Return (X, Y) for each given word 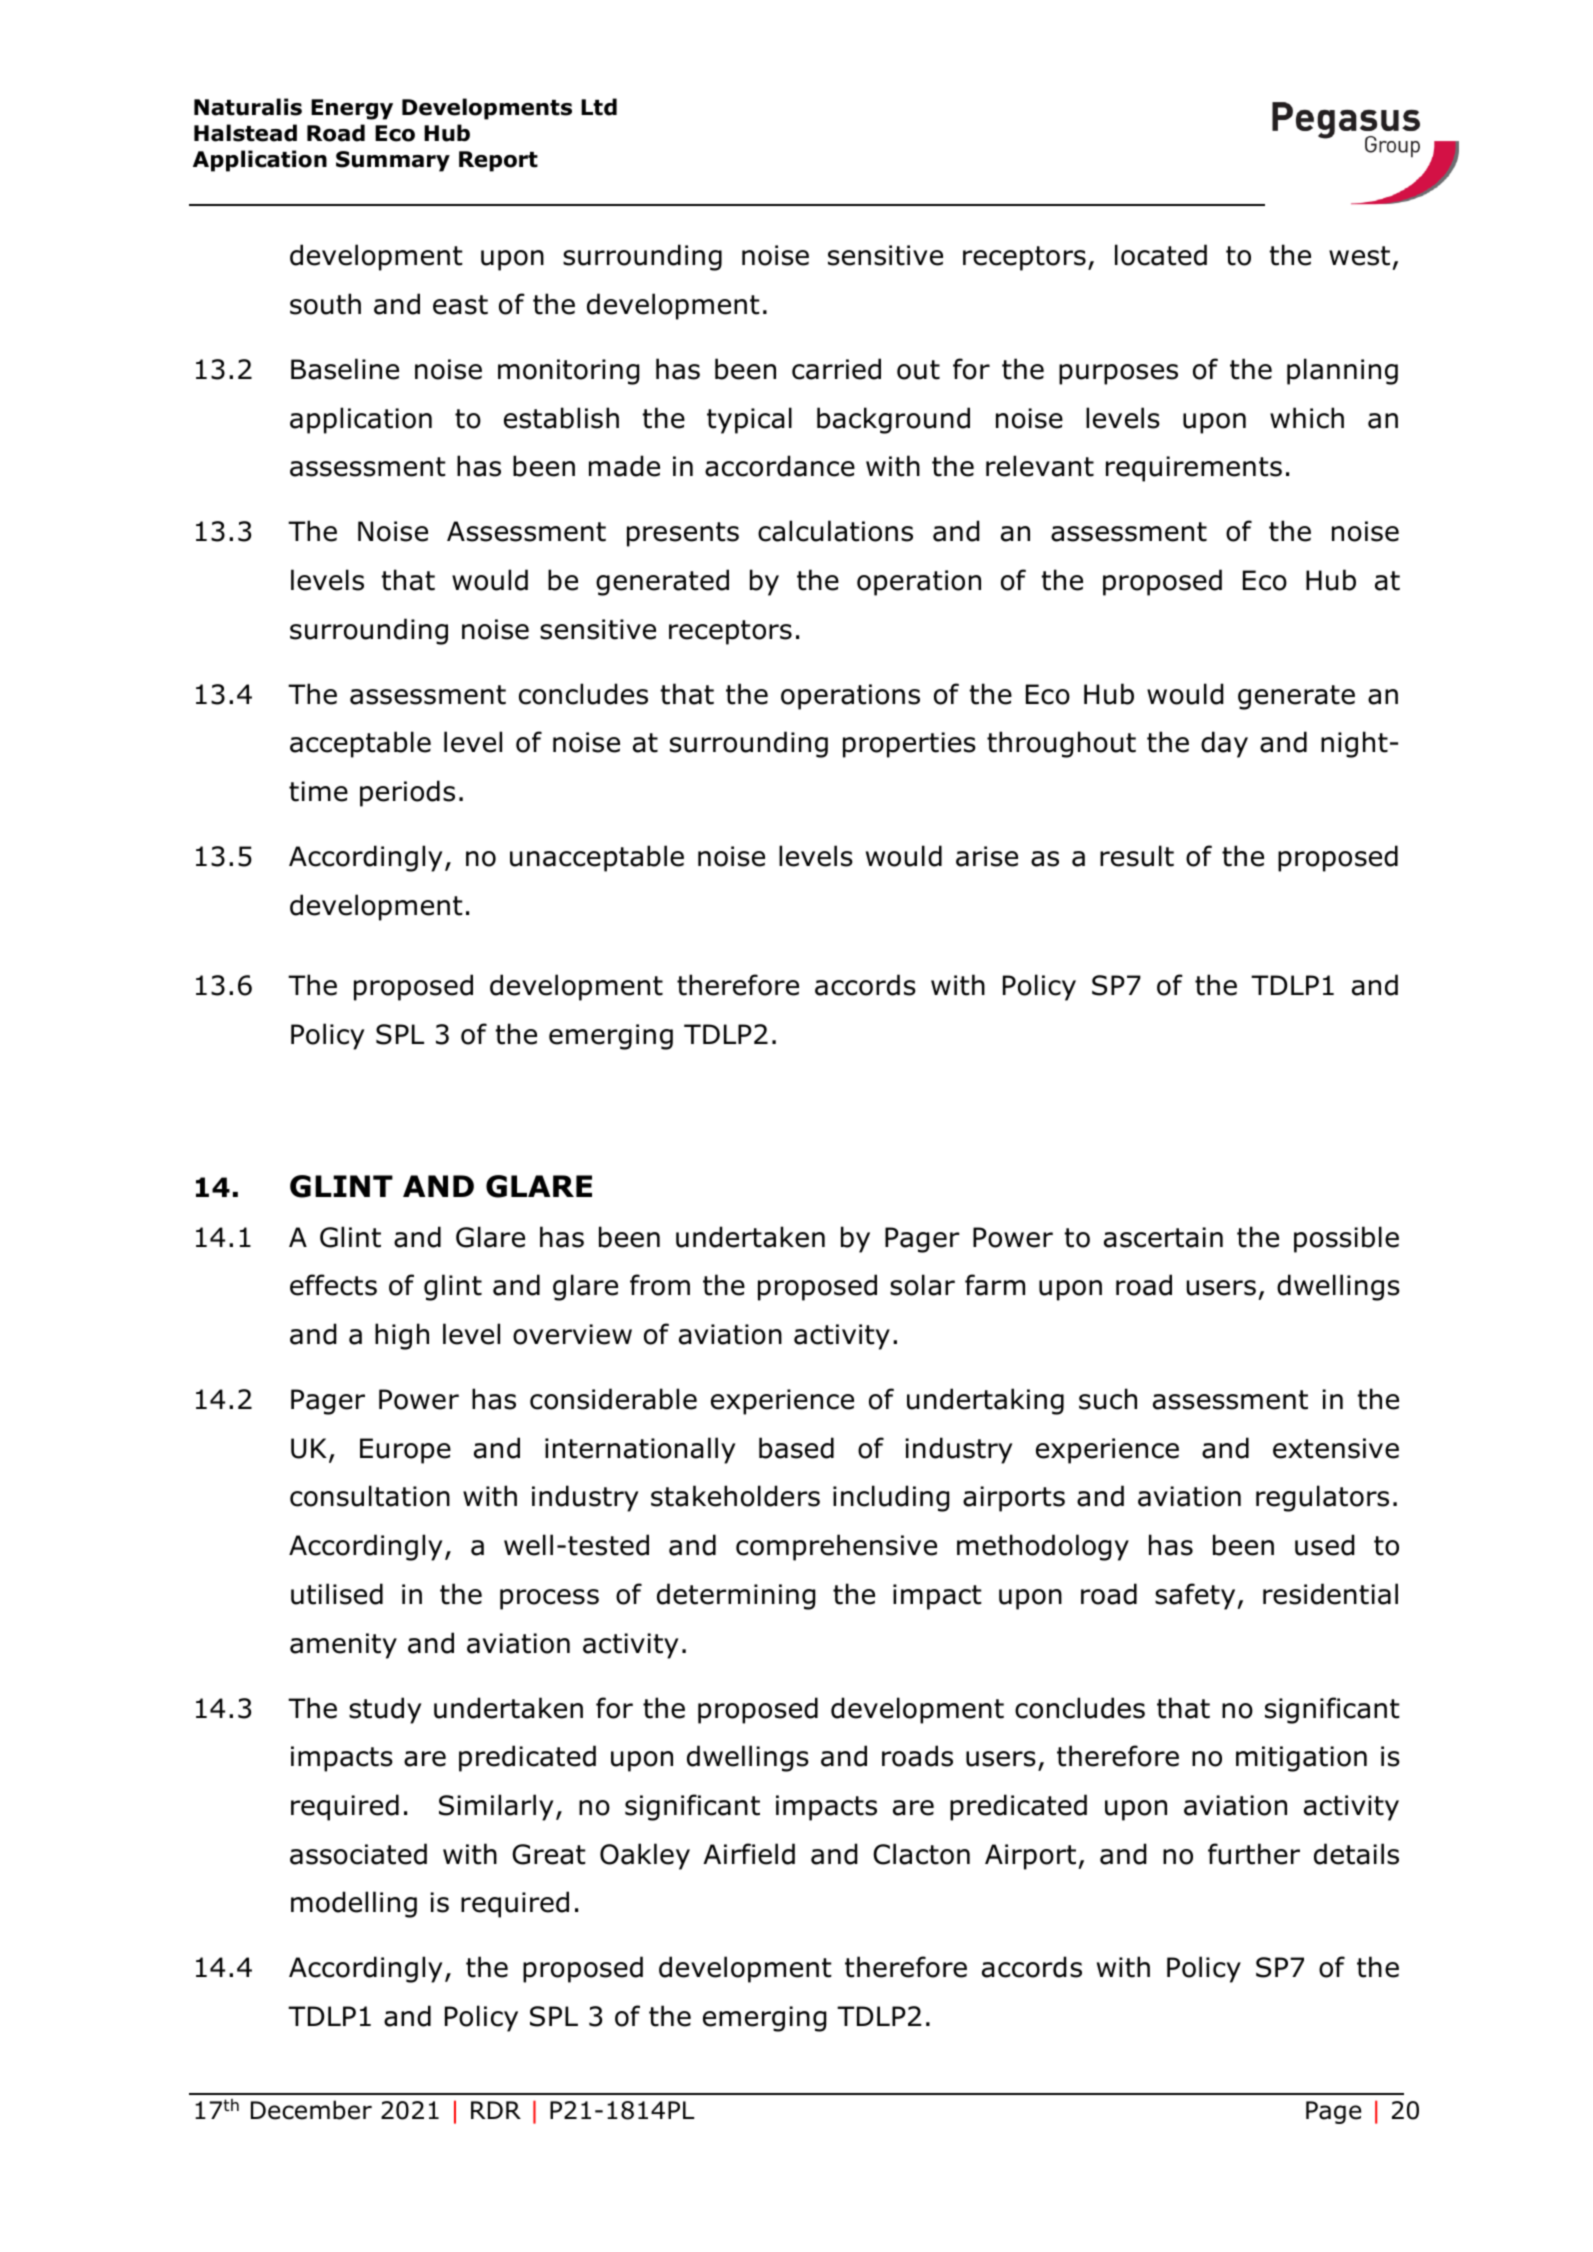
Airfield (749, 1854)
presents (683, 534)
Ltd (599, 107)
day (1224, 744)
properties (909, 745)
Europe (405, 1451)
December (311, 2110)
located (1161, 255)
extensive (1336, 1448)
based (796, 1448)
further (1254, 1854)
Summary (393, 161)
